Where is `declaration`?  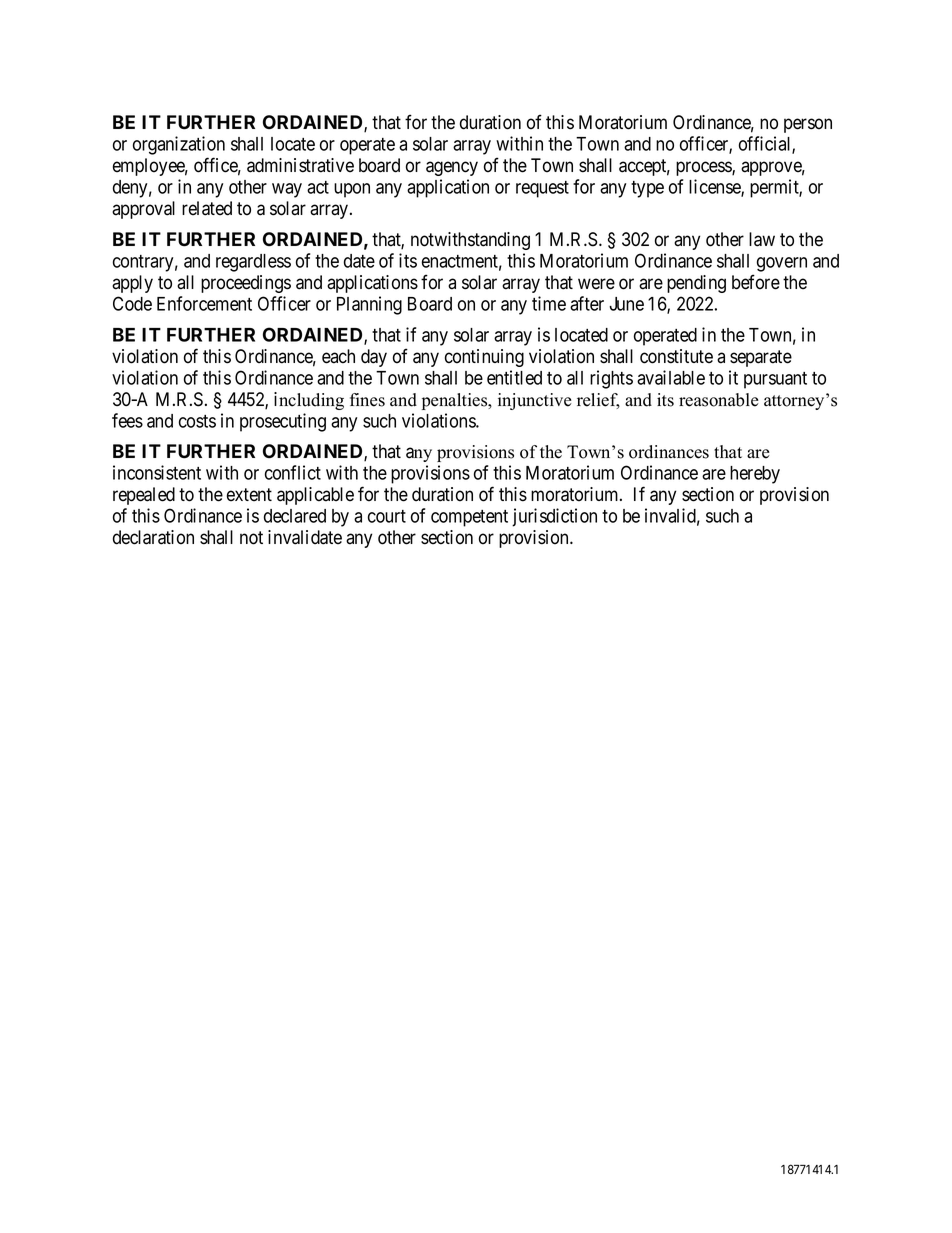 declaration is located at coordinates (153, 537).
